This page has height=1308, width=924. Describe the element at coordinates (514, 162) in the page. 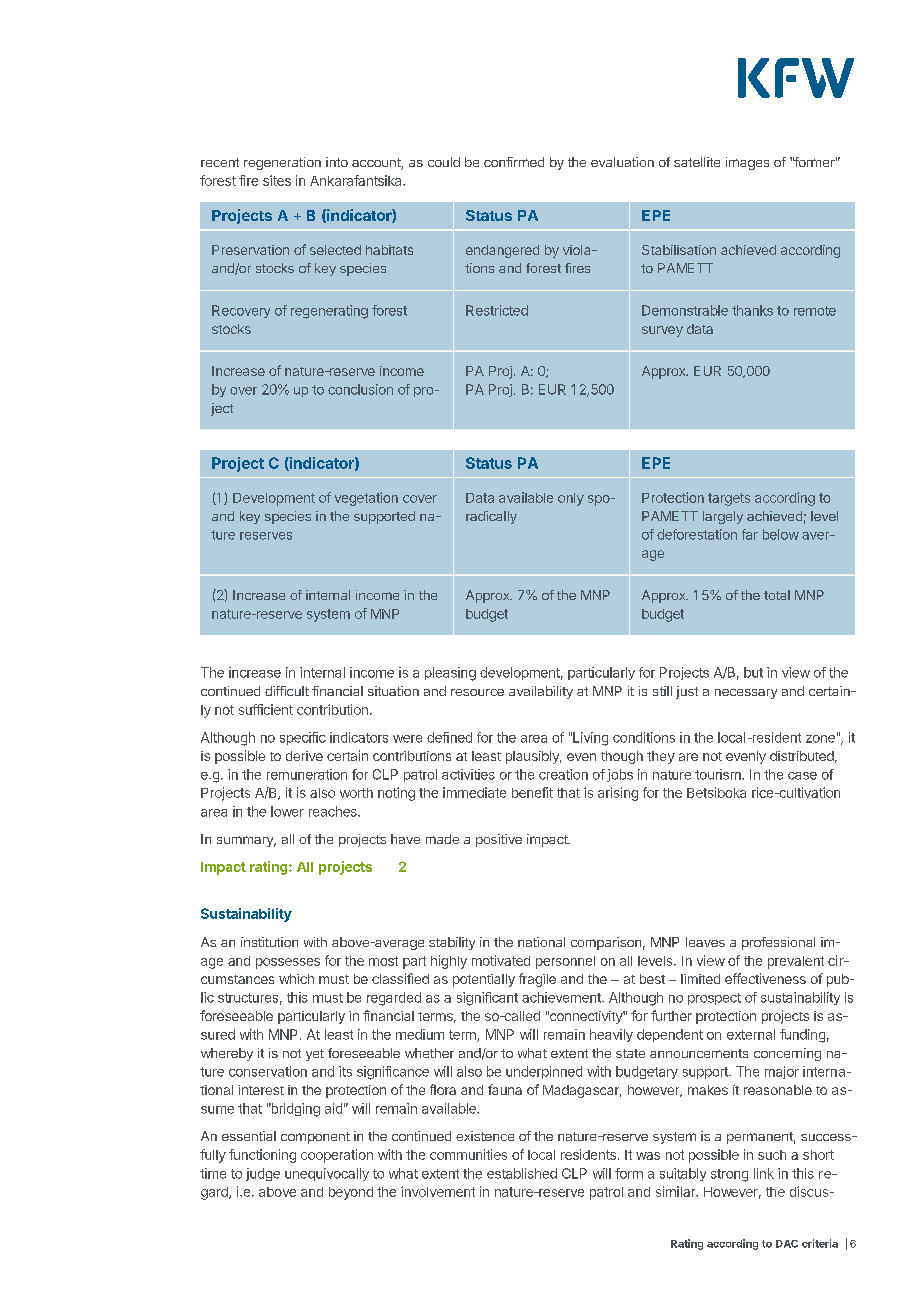

I see `confirmed` at that location.
